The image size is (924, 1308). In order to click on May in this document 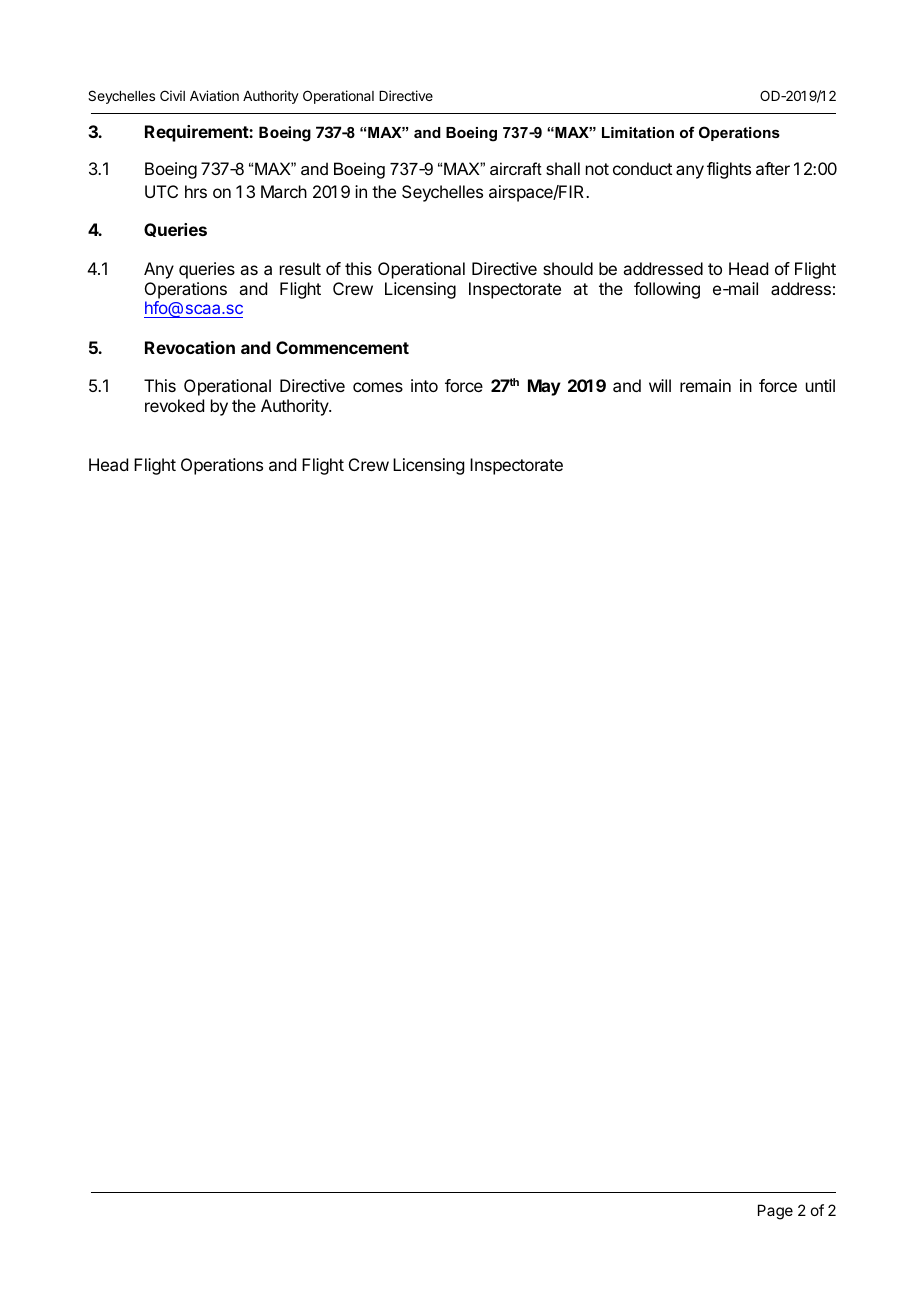, I will do `click(544, 387)`.
